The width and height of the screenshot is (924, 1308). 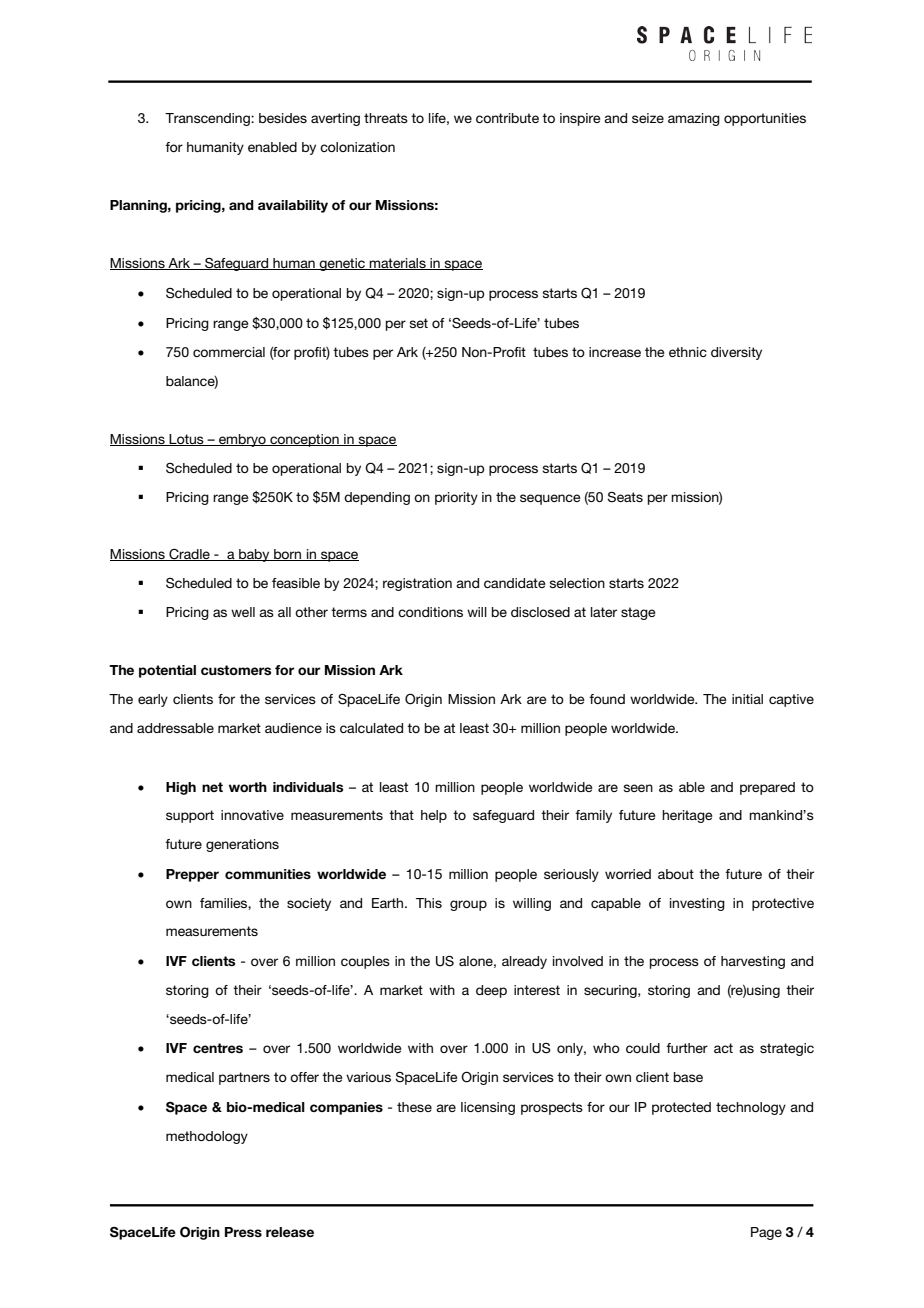 I want to click on generations, so click(x=242, y=845).
